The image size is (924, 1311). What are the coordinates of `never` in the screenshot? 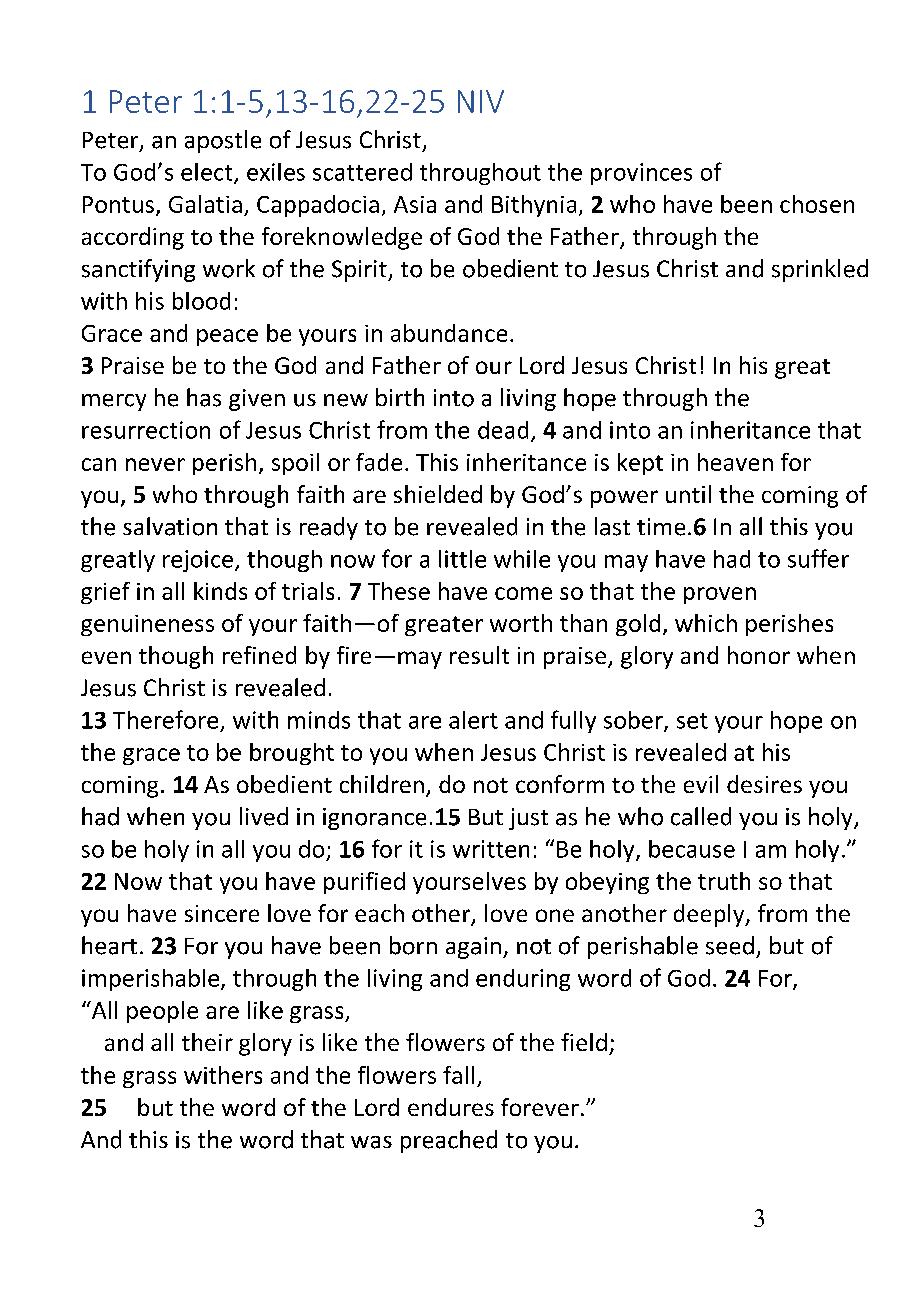 It's located at (155, 464).
